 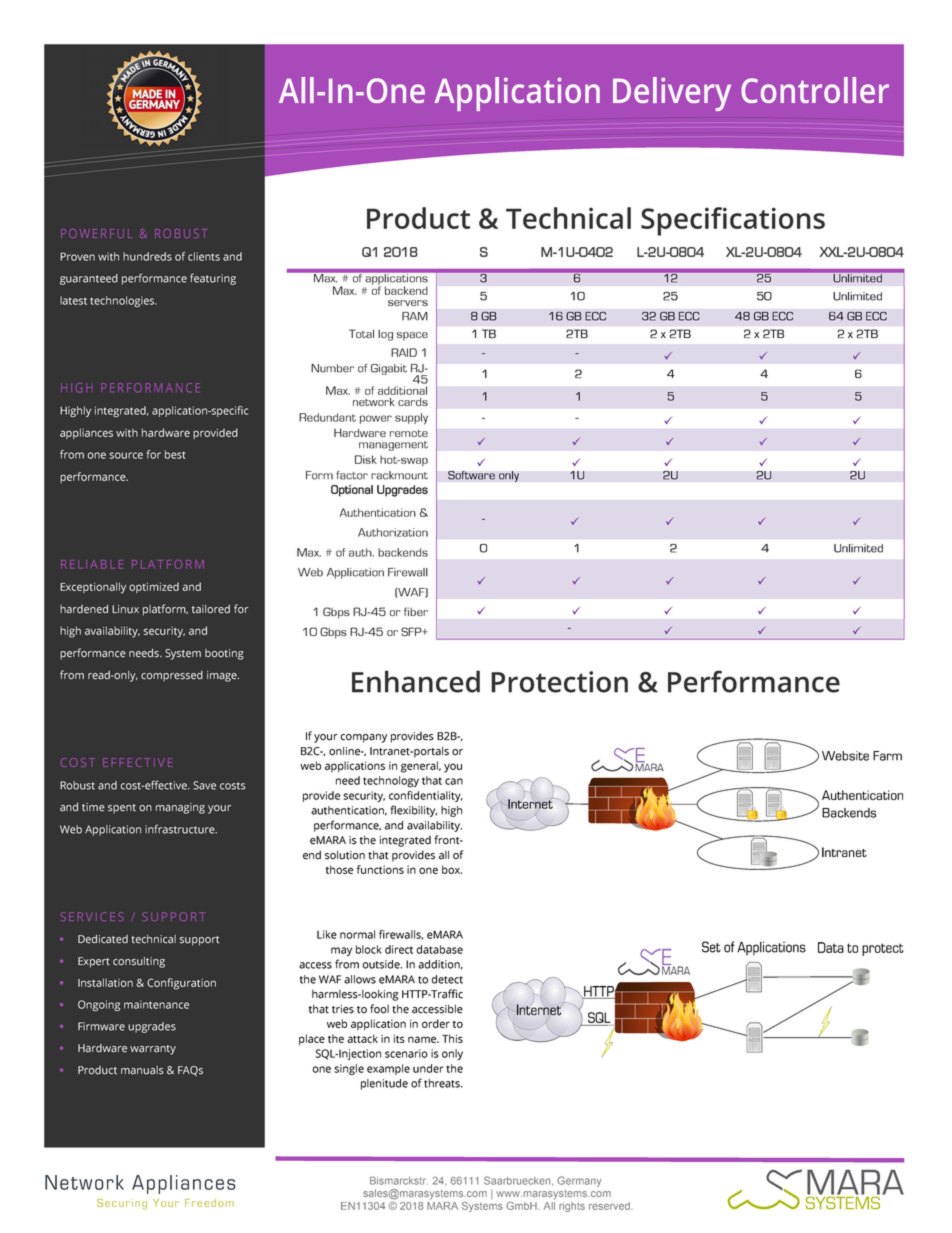 I want to click on manuals, so click(x=142, y=1070).
